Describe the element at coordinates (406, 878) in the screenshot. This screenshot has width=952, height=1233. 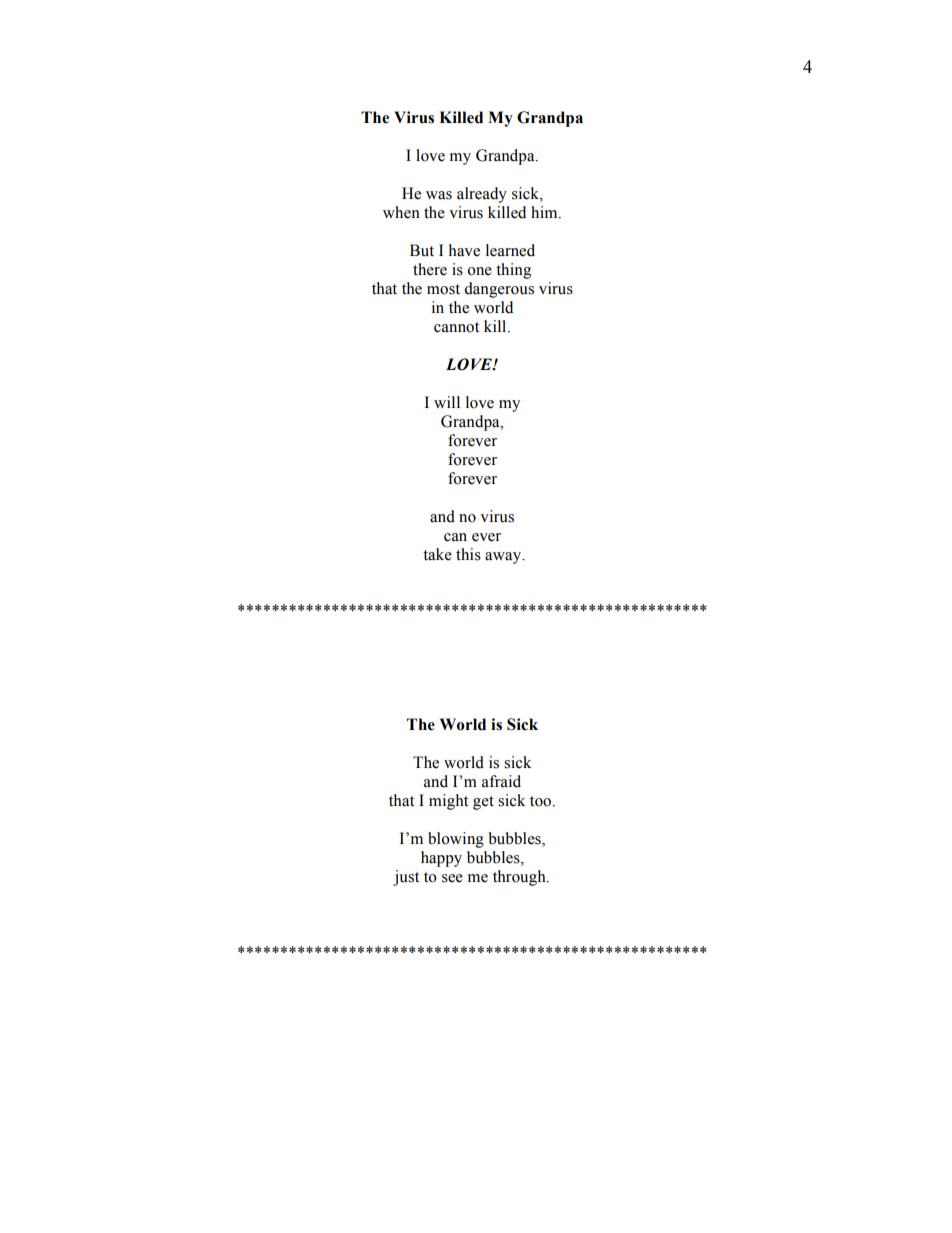
I see `just` at that location.
